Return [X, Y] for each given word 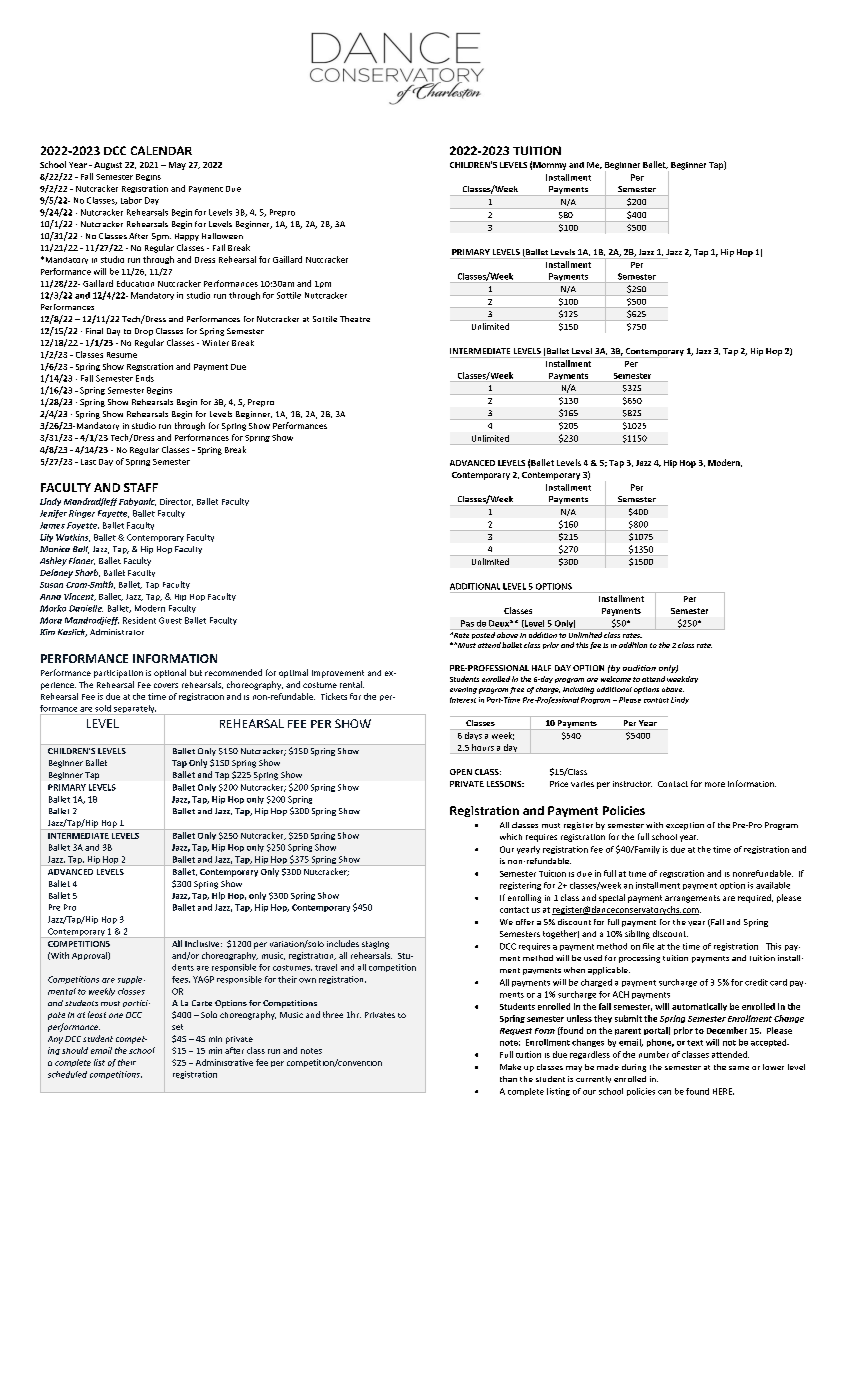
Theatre [355, 319]
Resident [139, 620]
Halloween [222, 236]
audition [639, 668]
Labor [131, 200]
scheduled [67, 1074]
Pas [467, 623]
